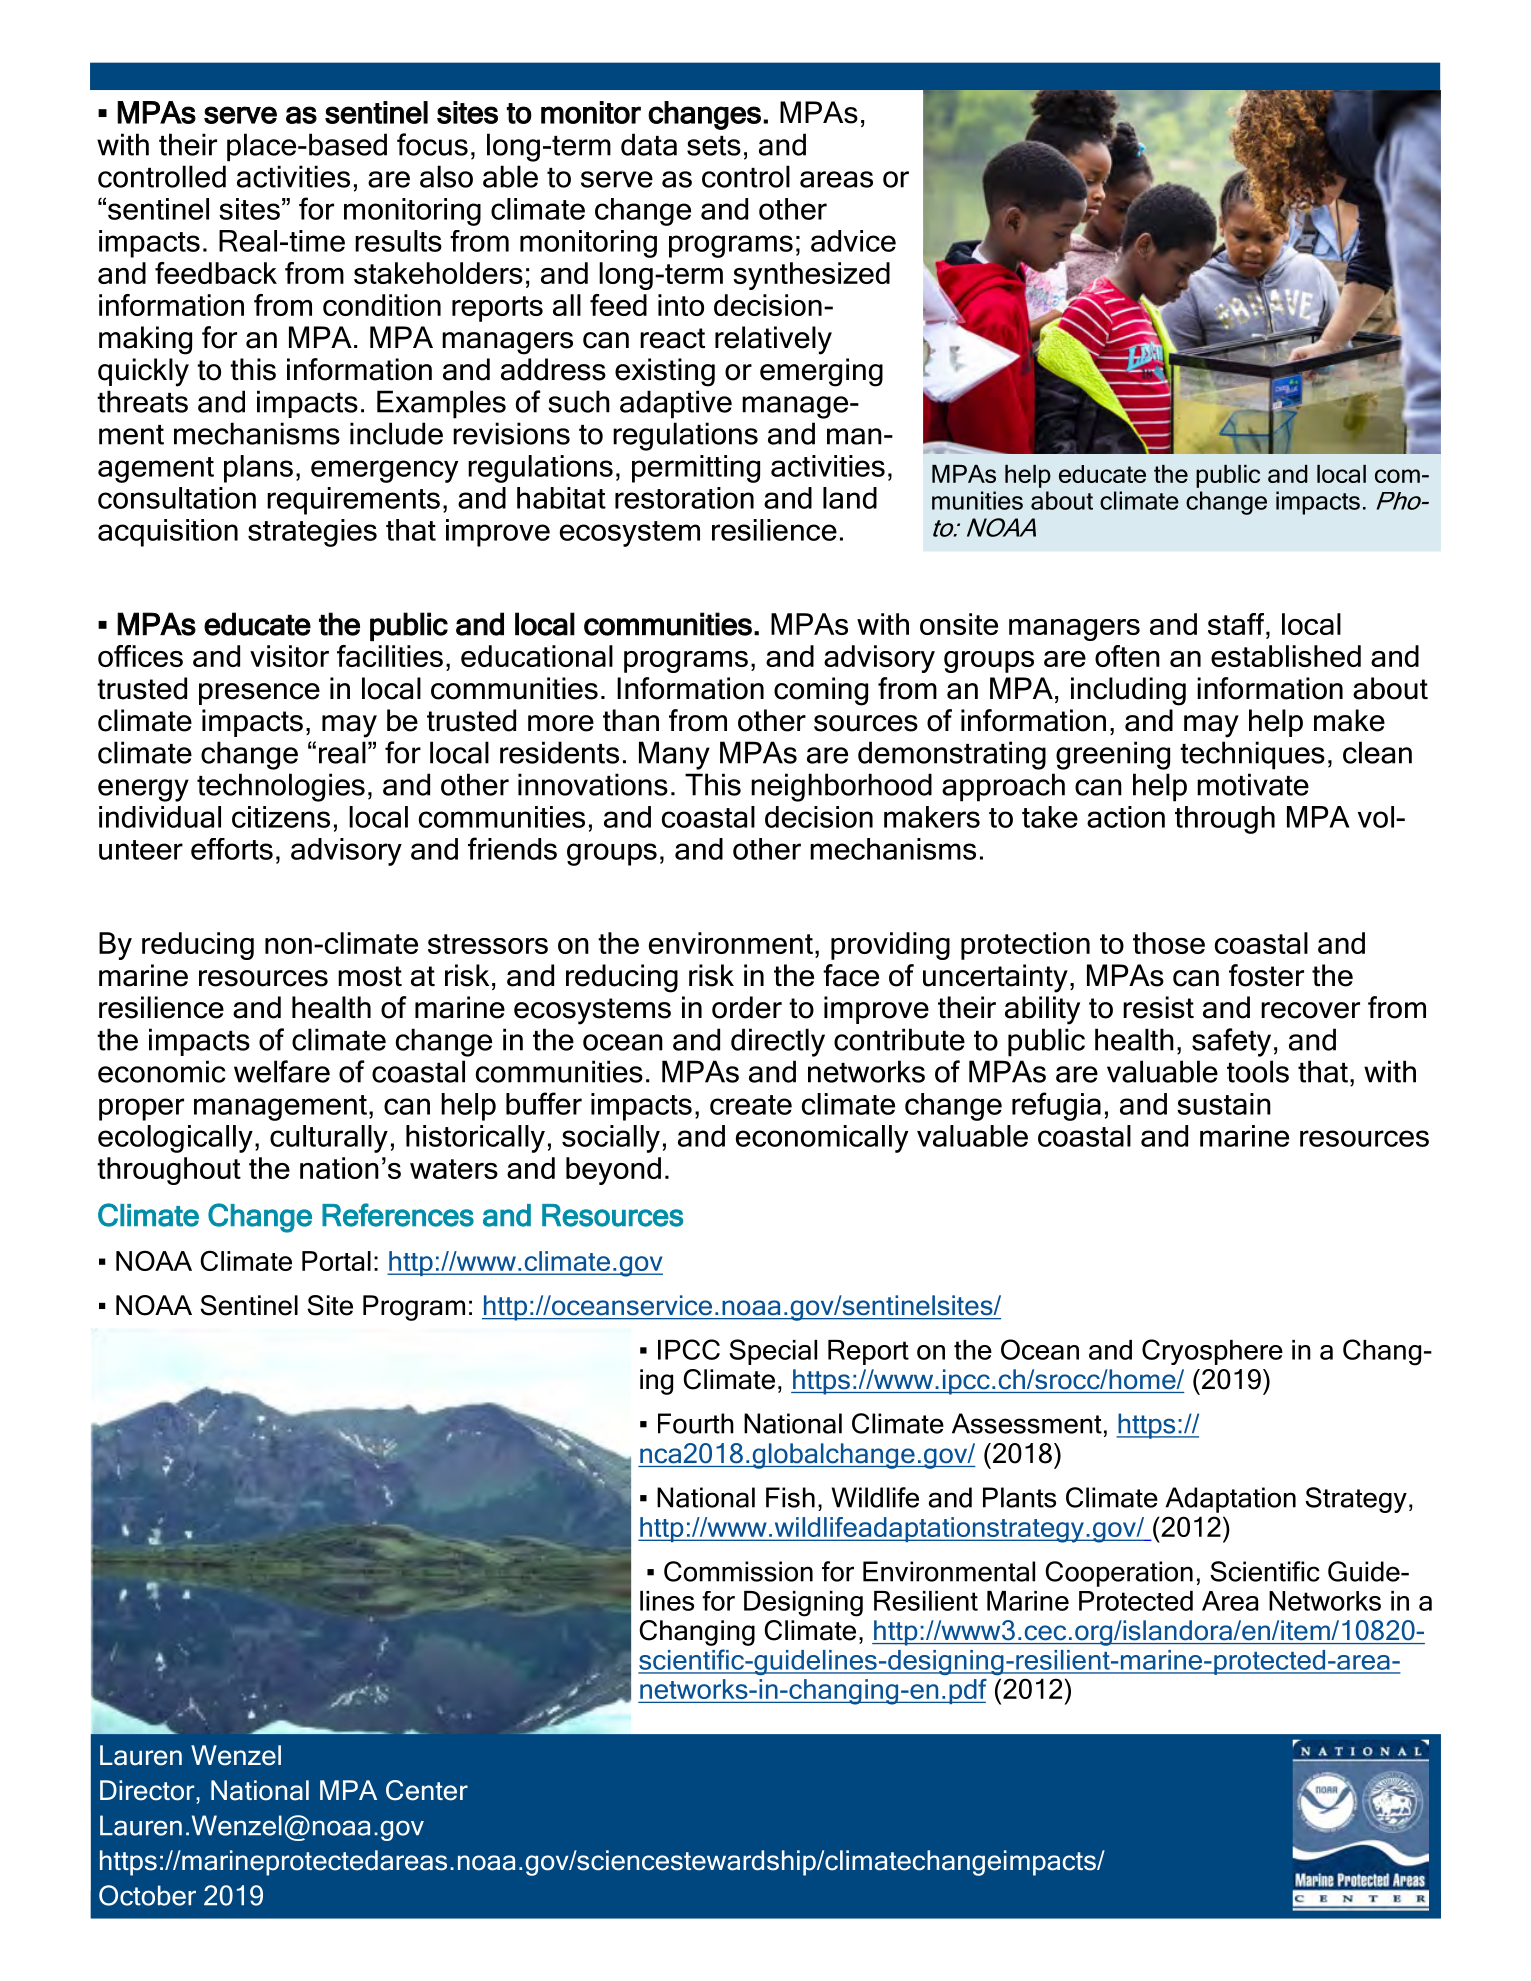 The width and height of the screenshot is (1531, 1981). What do you see at coordinates (714, 146) in the screenshot?
I see `sets` at bounding box center [714, 146].
